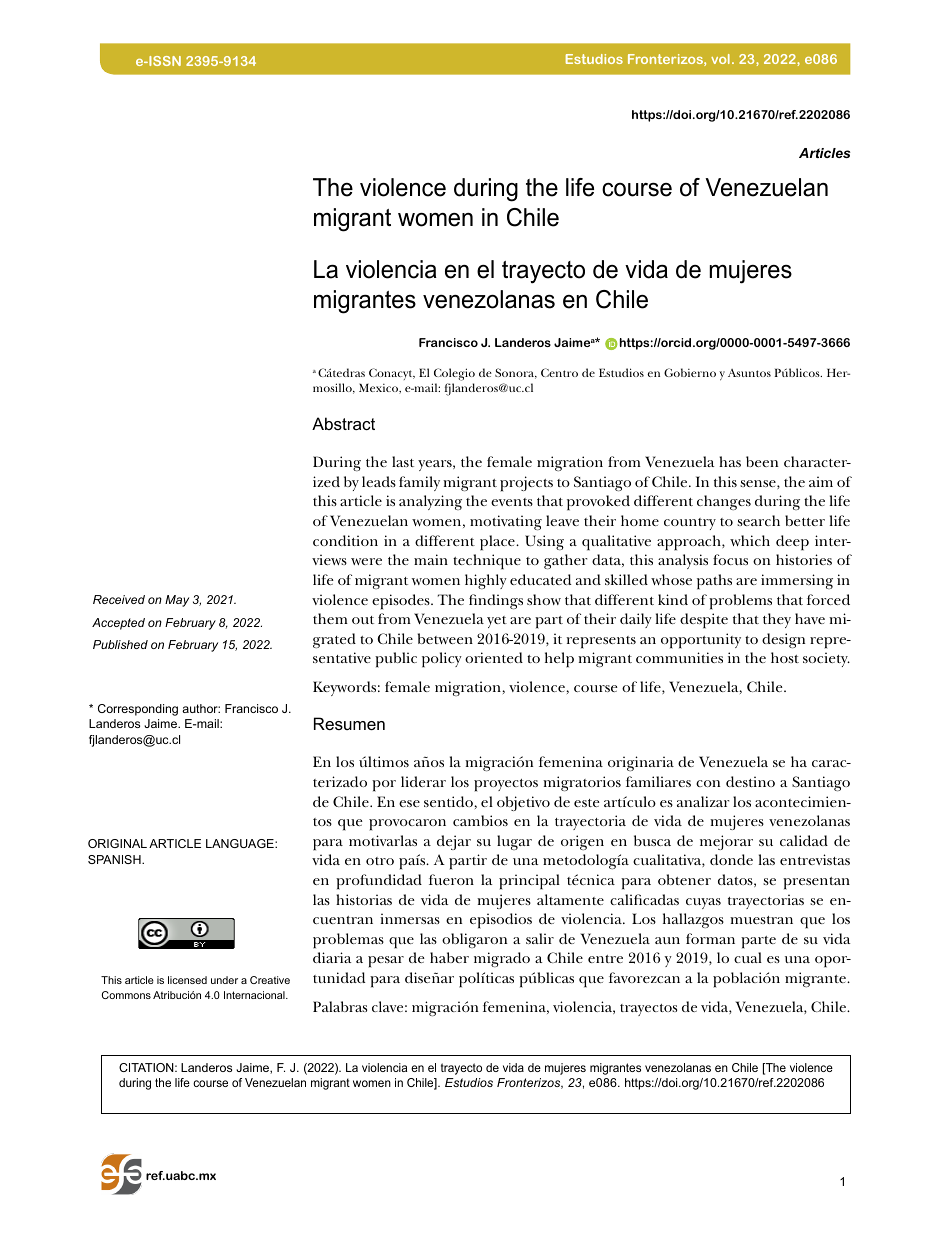 Image resolution: width=952 pixels, height=1233 pixels. What do you see at coordinates (559, 372) in the screenshot?
I see `Centro` at bounding box center [559, 372].
